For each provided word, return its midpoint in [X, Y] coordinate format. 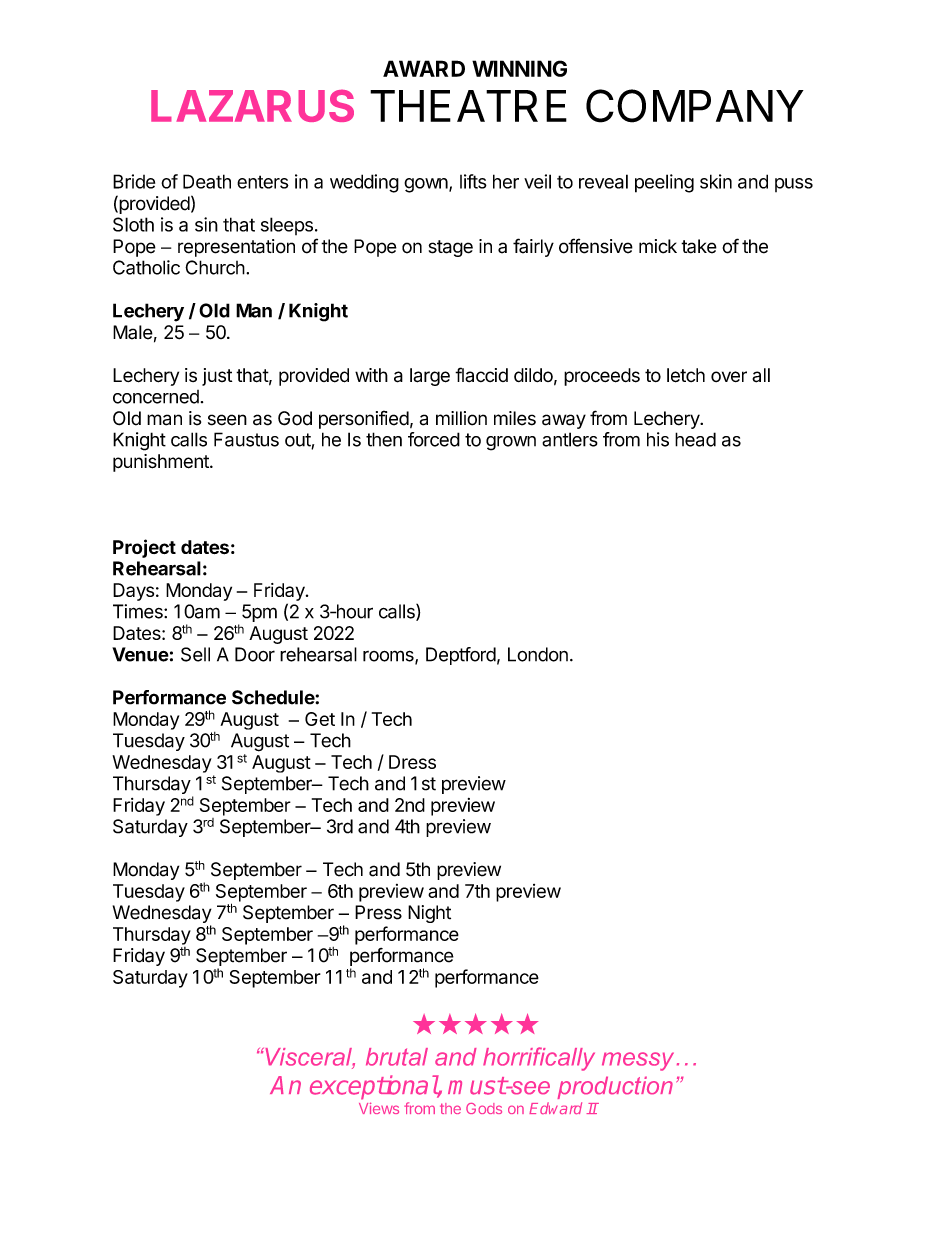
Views [379, 1108]
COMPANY [695, 106]
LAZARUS [252, 105]
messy [638, 1061]
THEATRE [468, 106]
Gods [484, 1108]
